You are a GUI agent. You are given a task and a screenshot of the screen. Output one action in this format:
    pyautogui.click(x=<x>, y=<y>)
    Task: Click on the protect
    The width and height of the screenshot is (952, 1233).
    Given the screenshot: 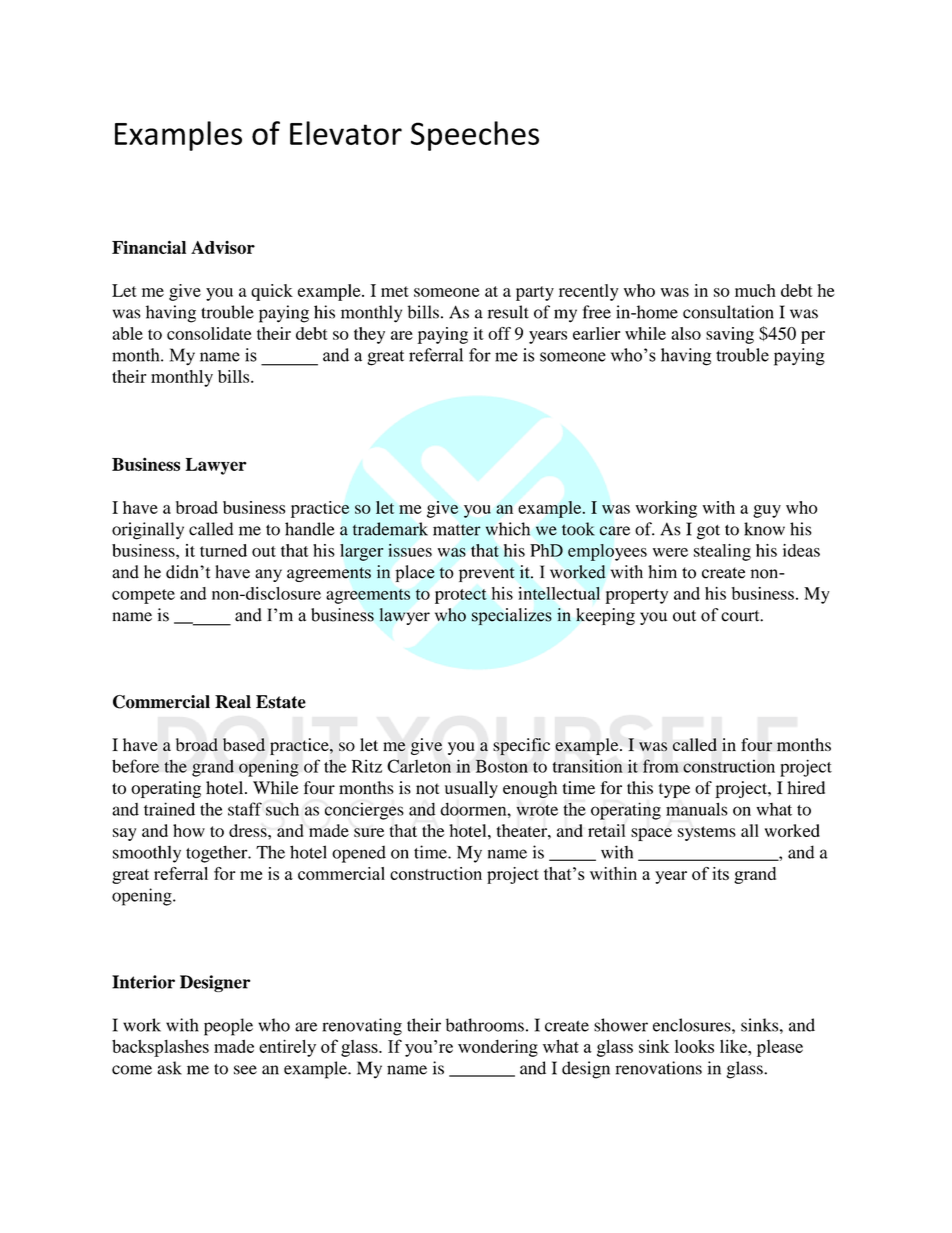 What is the action you would take?
    pyautogui.click(x=461, y=596)
